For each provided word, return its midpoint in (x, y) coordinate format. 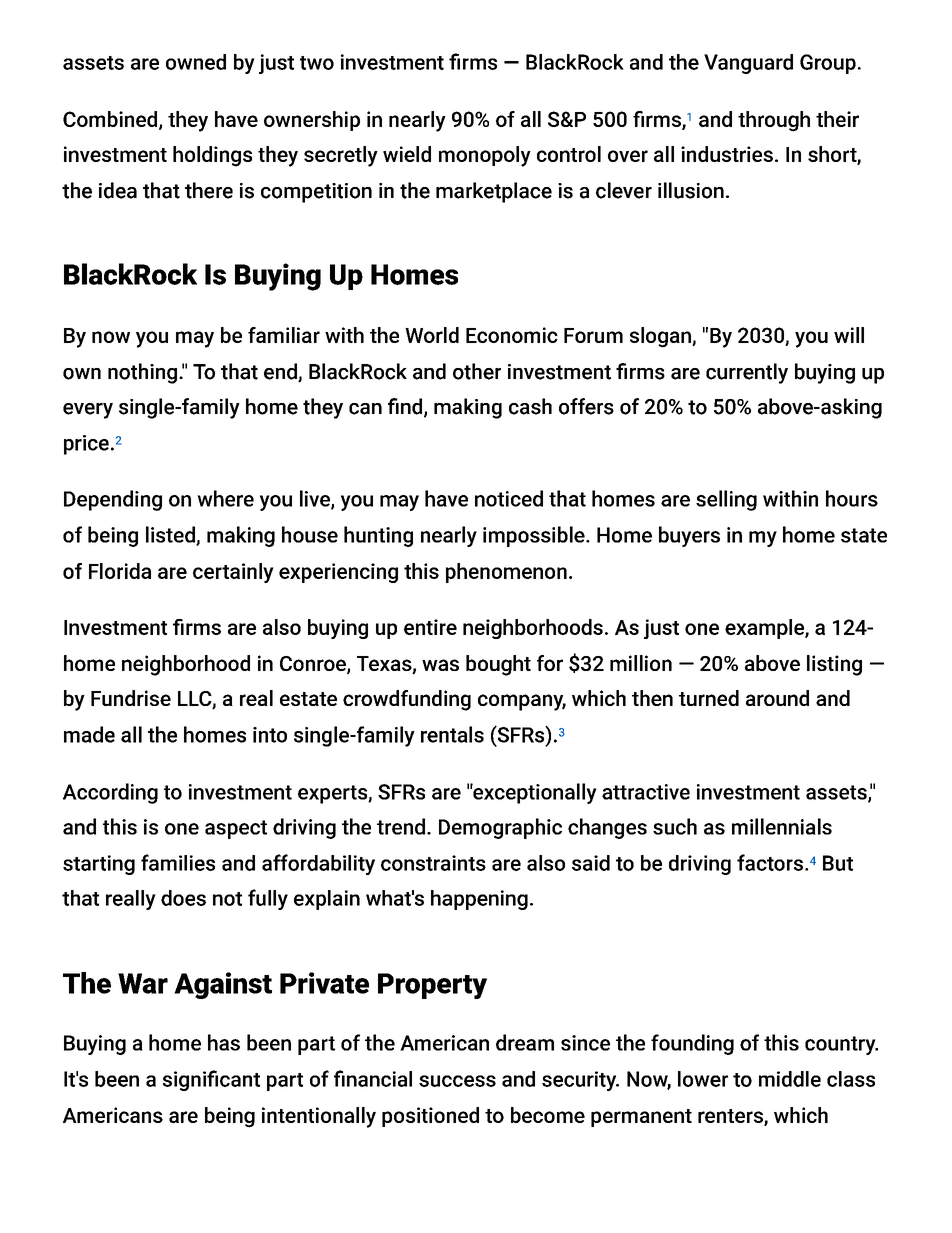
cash (530, 406)
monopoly (485, 156)
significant (211, 1080)
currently (747, 373)
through (774, 121)
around (777, 698)
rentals (452, 734)
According (110, 793)
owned (196, 62)
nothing (142, 373)
